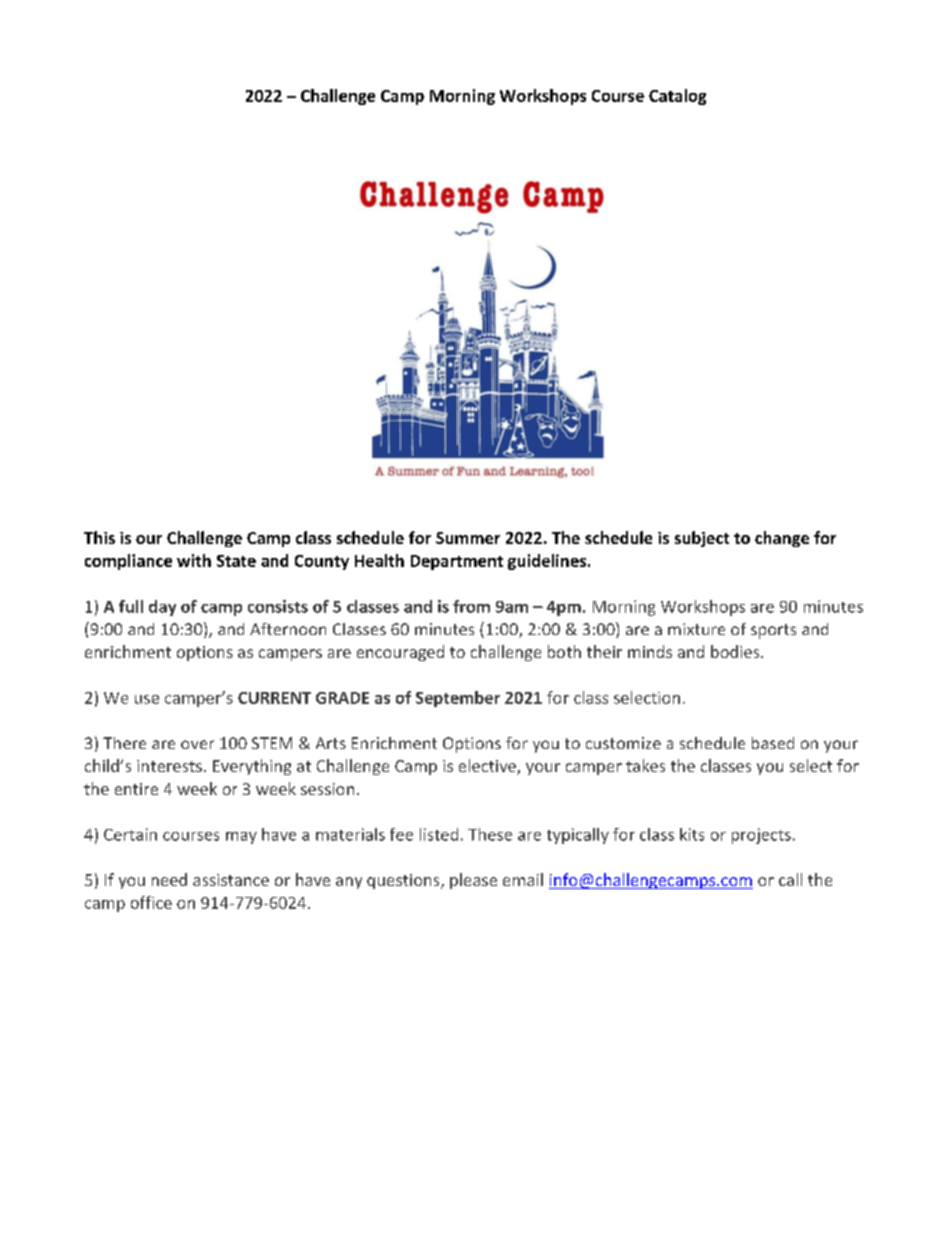 Image resolution: width=952 pixels, height=1233 pixels. Describe the element at coordinates (468, 538) in the page. I see `Summer` at that location.
